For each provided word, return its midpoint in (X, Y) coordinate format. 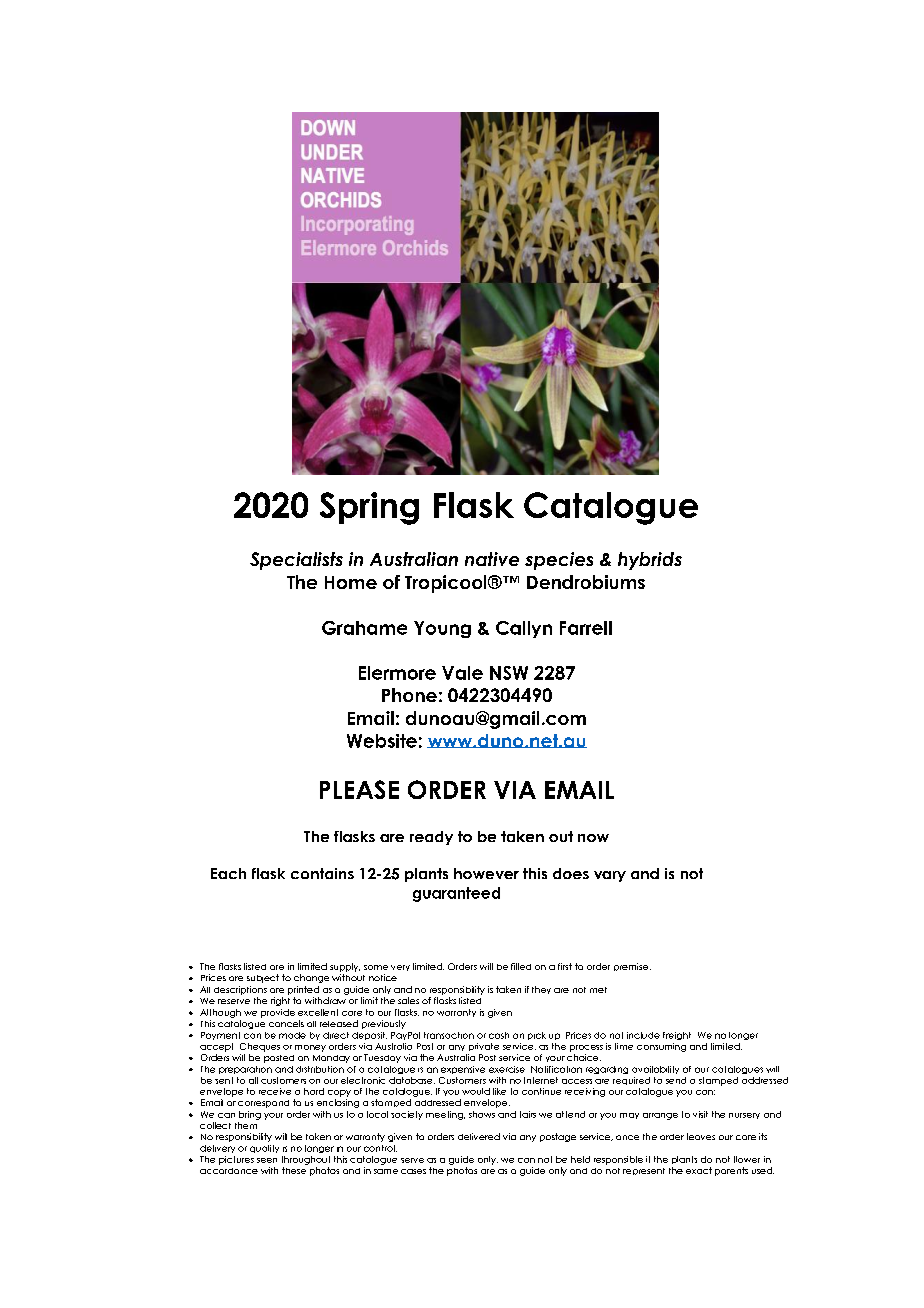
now (593, 838)
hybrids (650, 561)
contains (322, 873)
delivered (479, 1136)
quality (264, 1149)
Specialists (296, 561)
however (486, 873)
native (492, 559)
